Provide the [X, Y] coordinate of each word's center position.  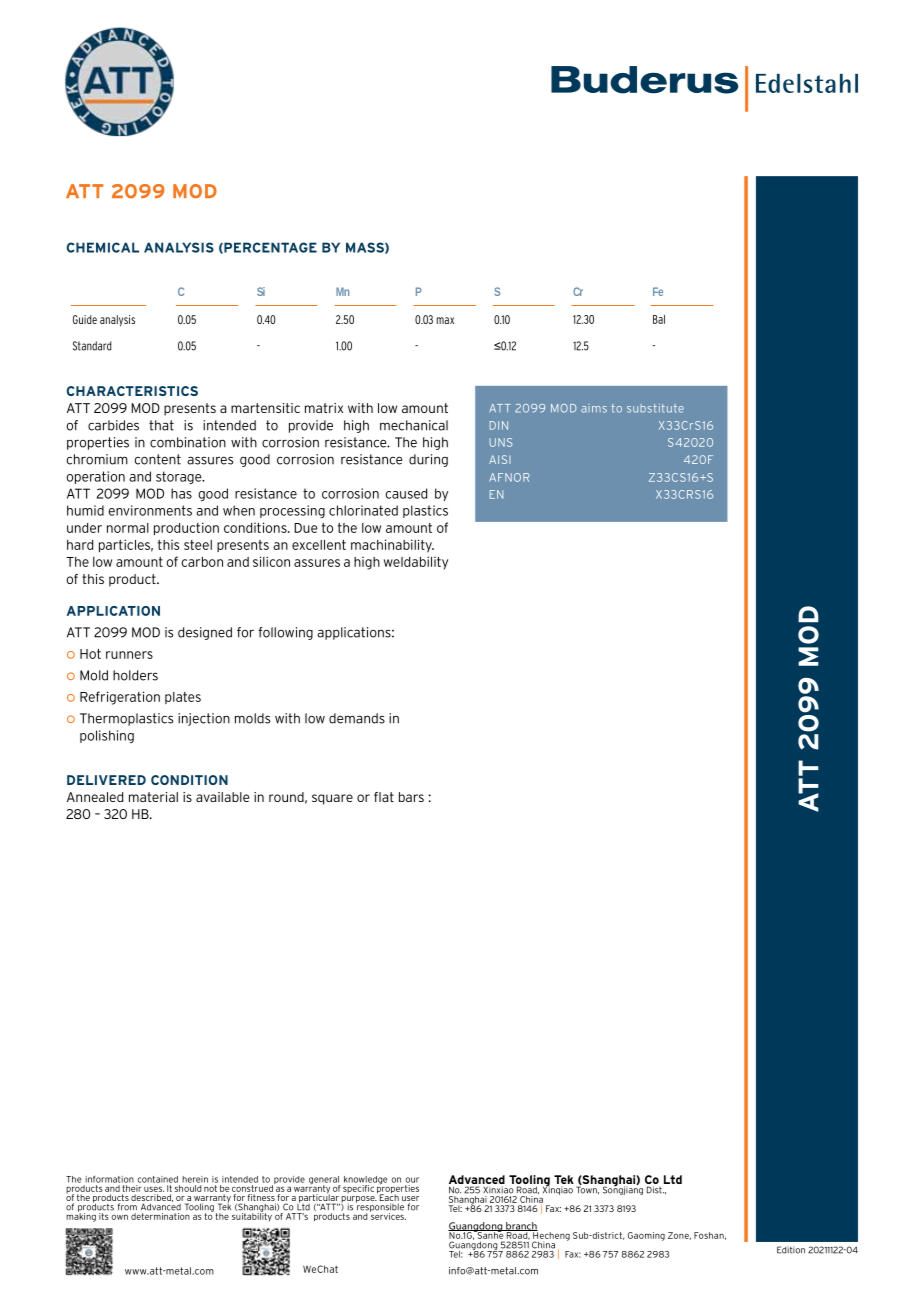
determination [161, 1215]
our [412, 1180]
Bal [659, 319]
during [428, 460]
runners [129, 655]
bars [411, 797]
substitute [655, 408]
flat [384, 797]
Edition [791, 1250]
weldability [416, 563]
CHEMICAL [103, 247]
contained [158, 1179]
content [157, 459]
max [445, 320]
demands [357, 718]
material [153, 797]
